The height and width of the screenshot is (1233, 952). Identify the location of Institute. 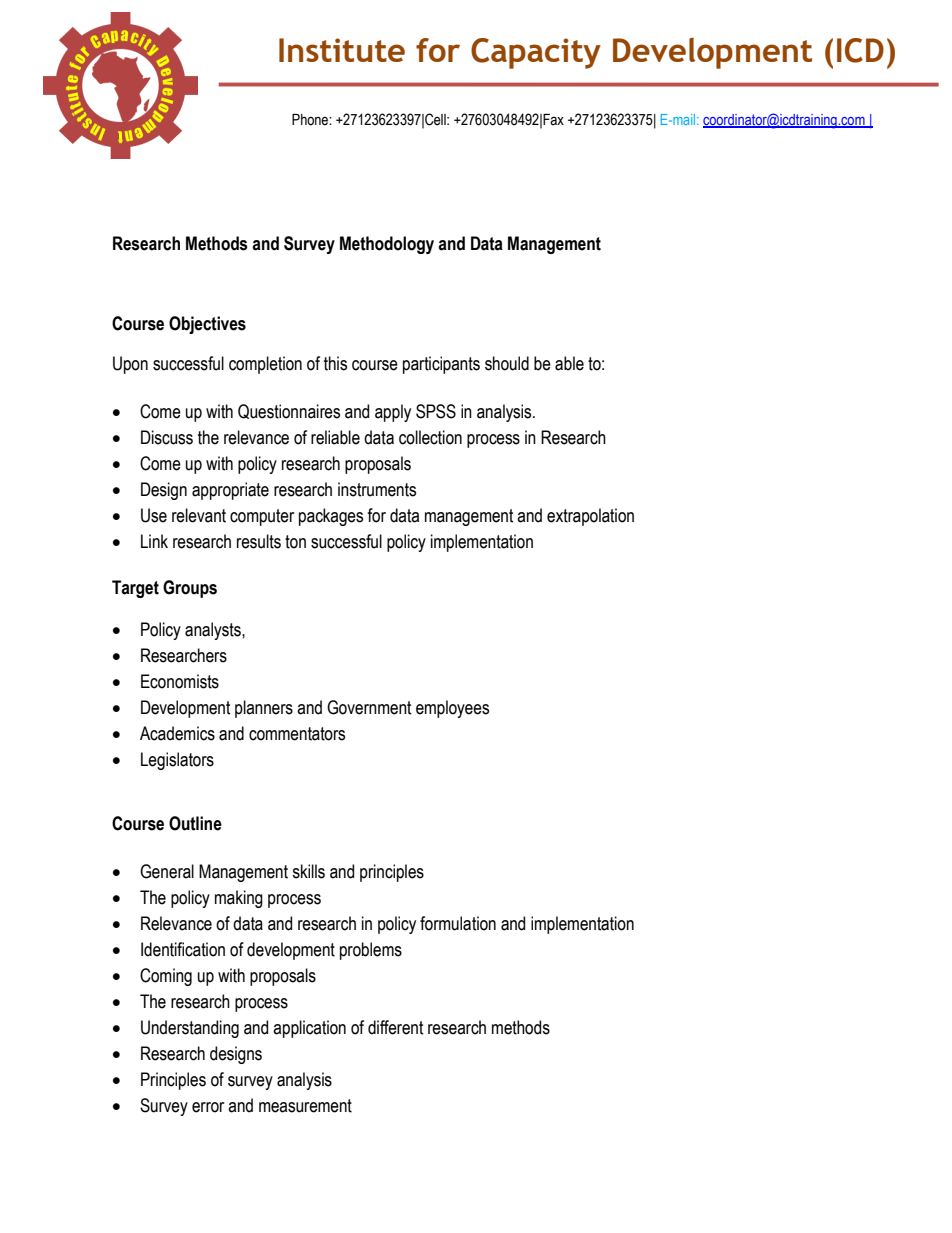
(342, 50).
